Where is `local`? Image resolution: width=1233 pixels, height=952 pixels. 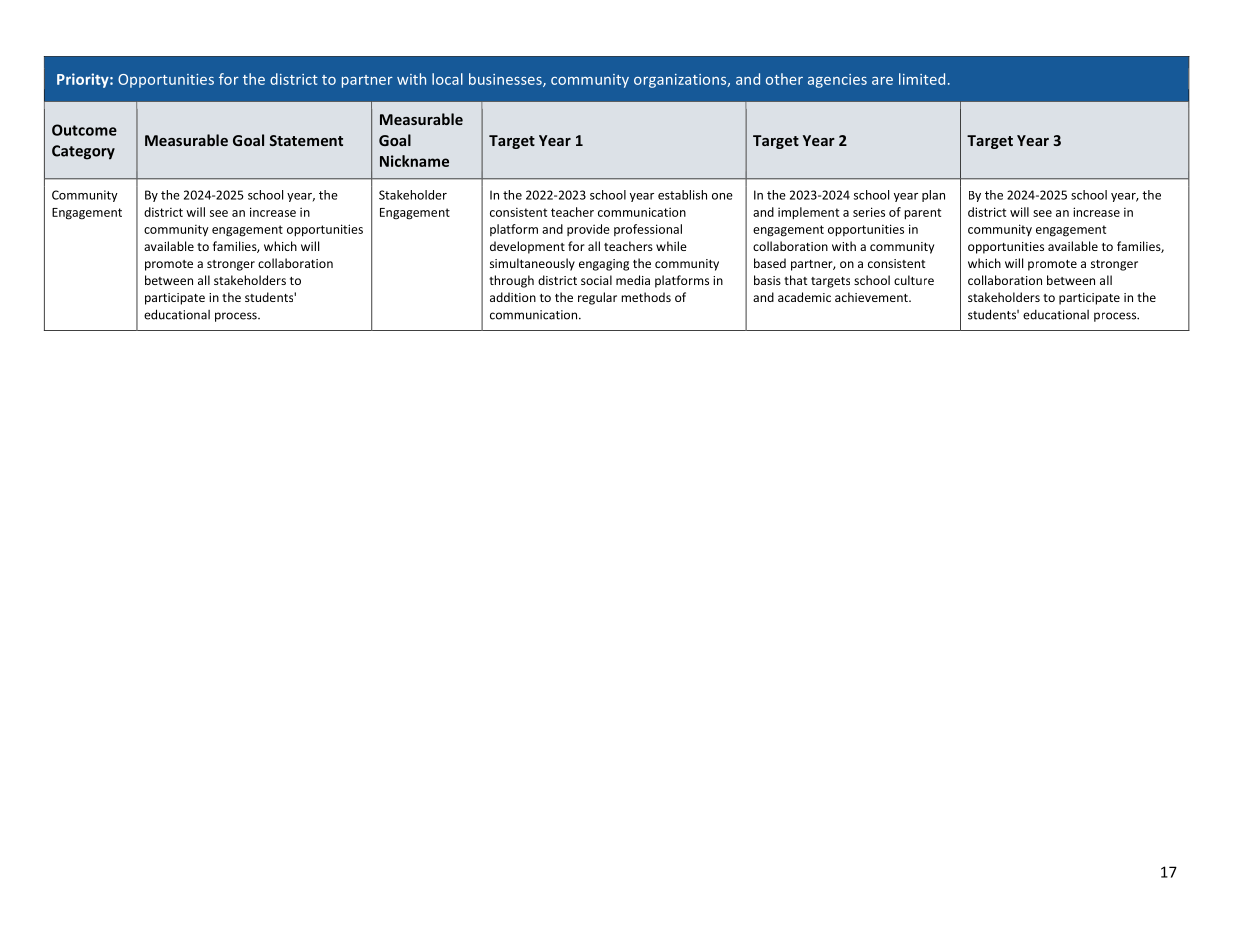
local is located at coordinates (447, 79).
